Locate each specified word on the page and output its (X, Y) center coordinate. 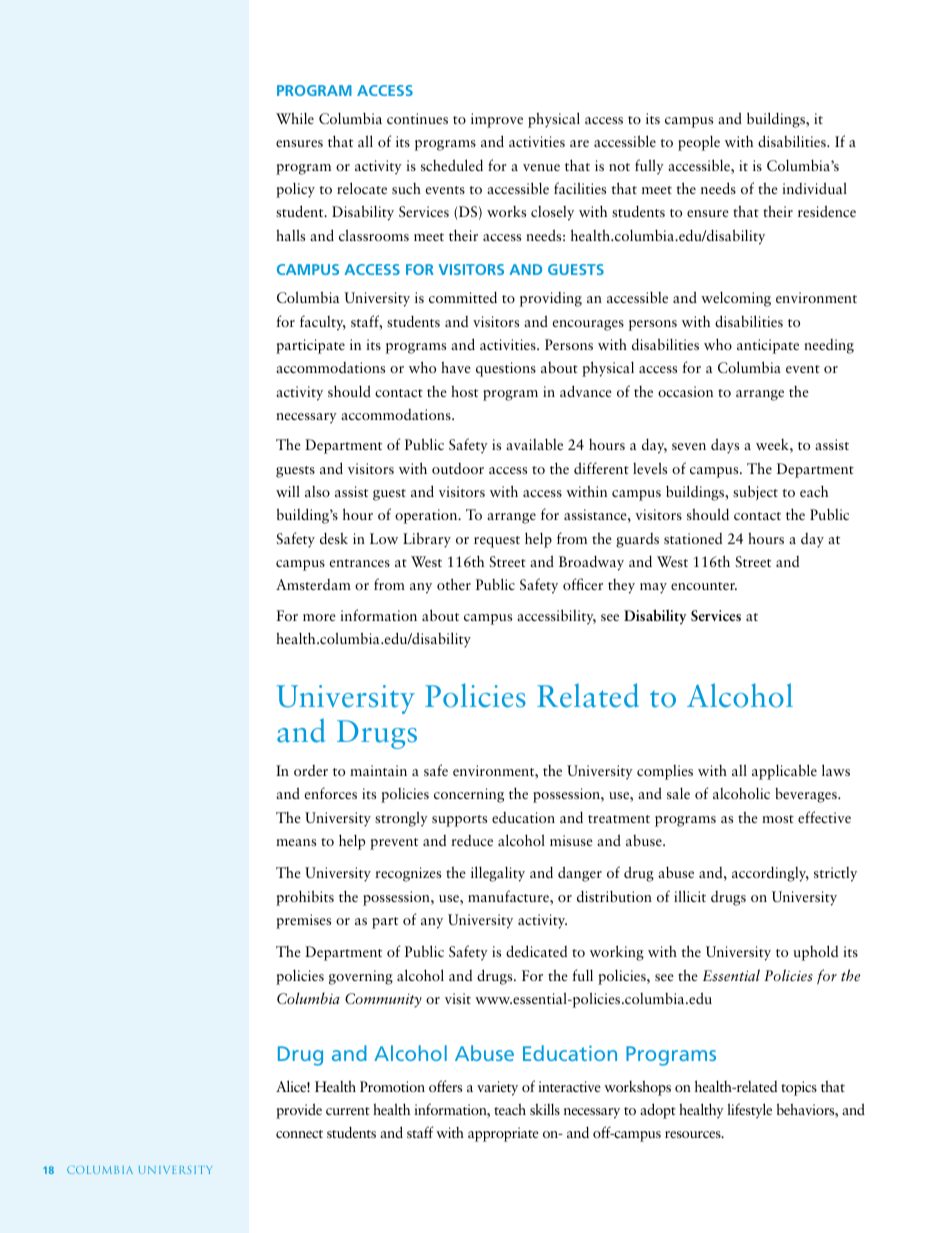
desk (334, 538)
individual (814, 188)
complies (665, 772)
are (579, 143)
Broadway (591, 563)
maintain (378, 770)
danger (580, 874)
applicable (784, 772)
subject (755, 492)
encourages (588, 325)
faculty (323, 323)
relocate (362, 188)
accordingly (770, 874)
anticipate (768, 346)
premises (303, 921)
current (348, 1111)
